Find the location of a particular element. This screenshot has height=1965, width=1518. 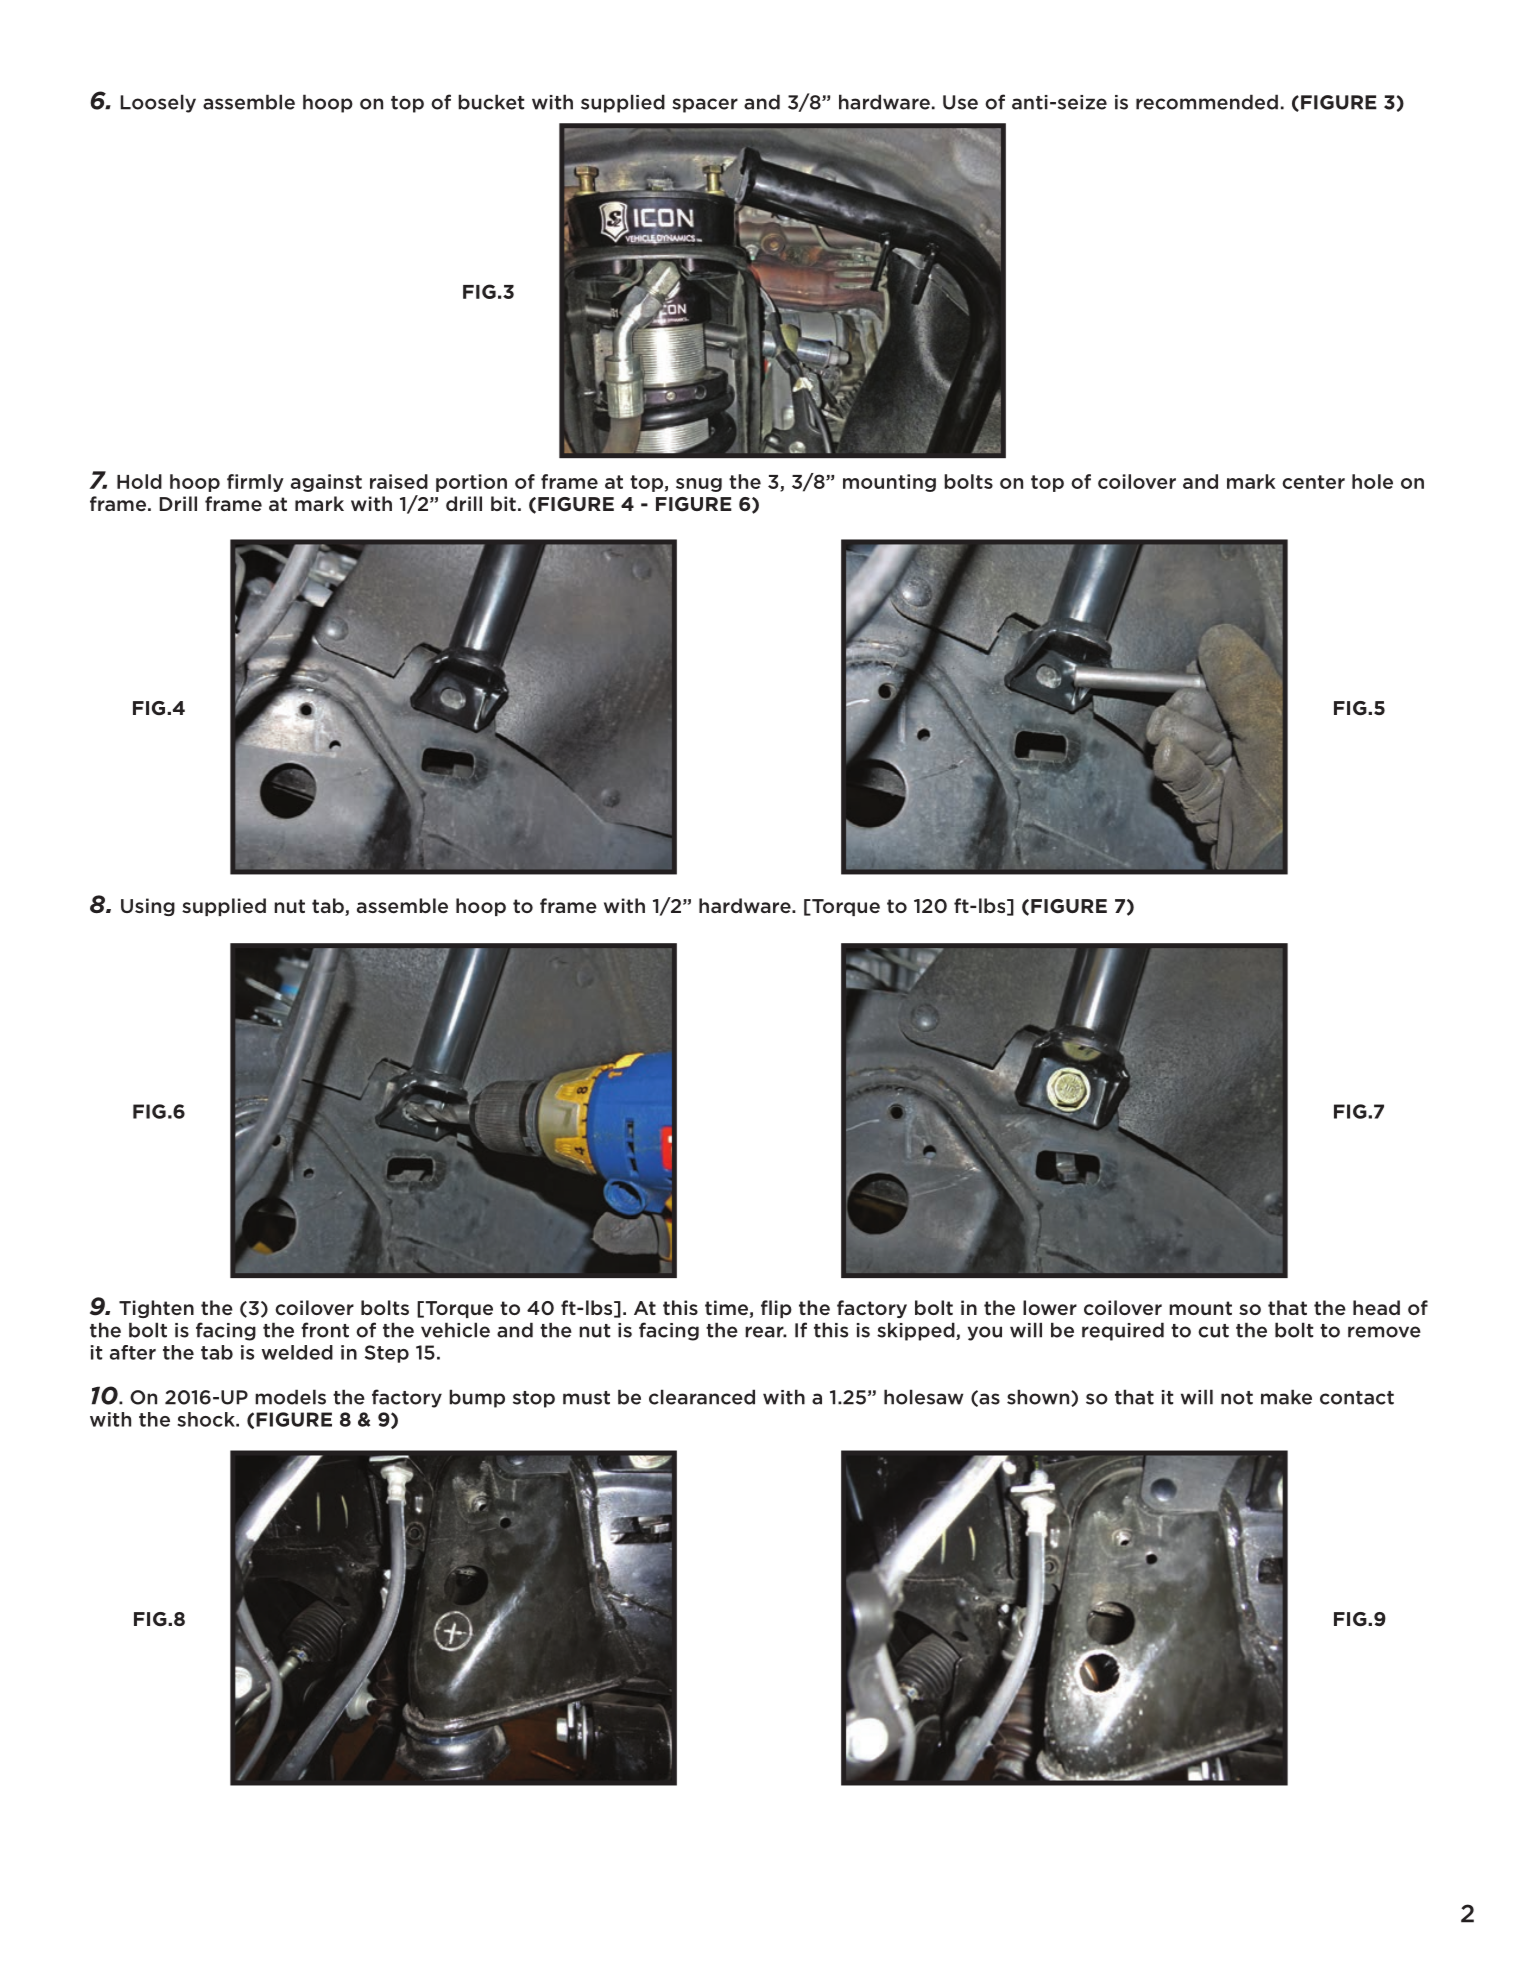

welded is located at coordinates (297, 1352).
